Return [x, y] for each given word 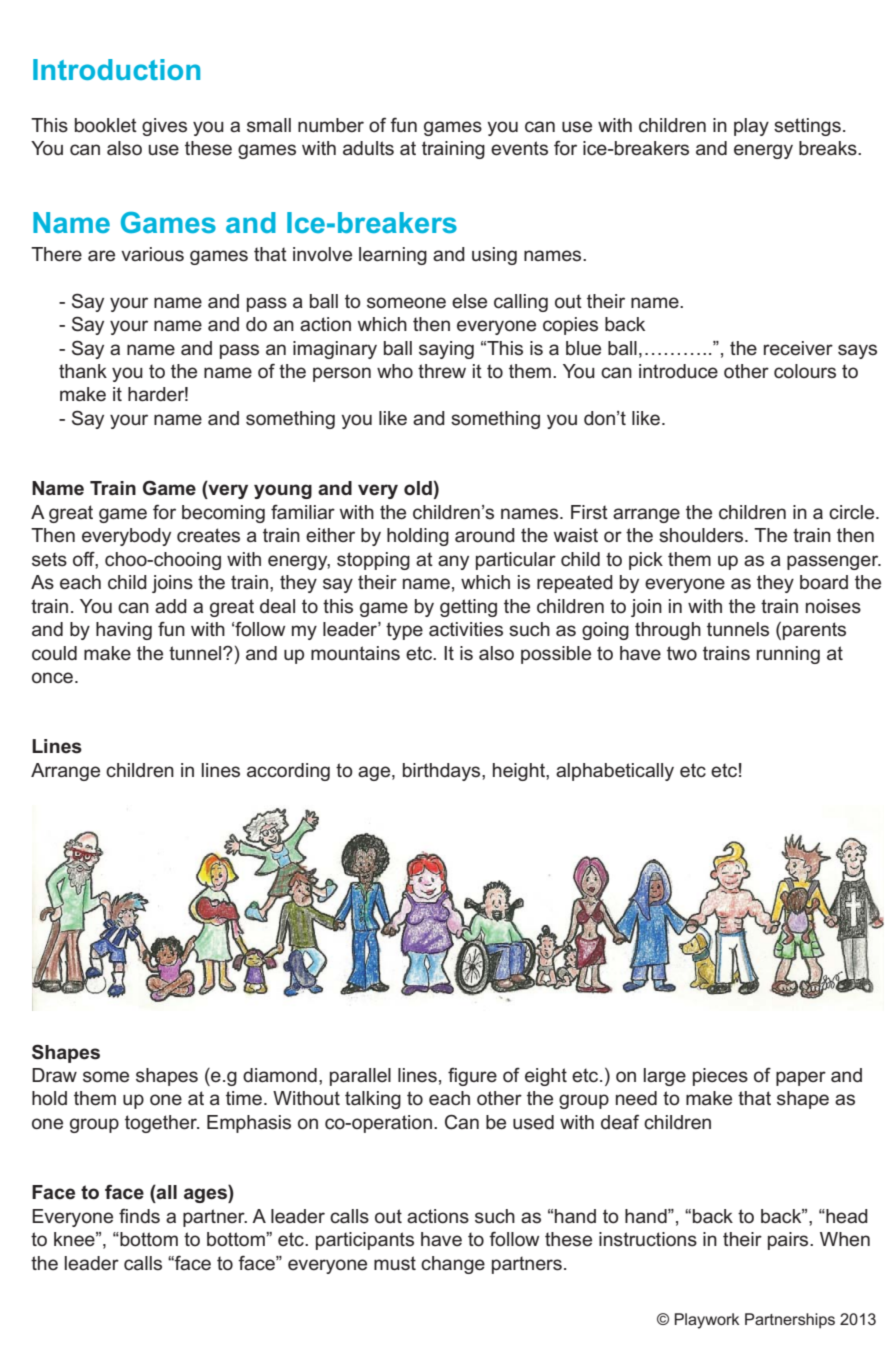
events [519, 148]
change [453, 1265]
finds [139, 1216]
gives [164, 127]
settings [807, 127]
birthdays [443, 772]
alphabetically [615, 772]
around [485, 535]
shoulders [702, 535]
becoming [223, 514]
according [288, 772]
